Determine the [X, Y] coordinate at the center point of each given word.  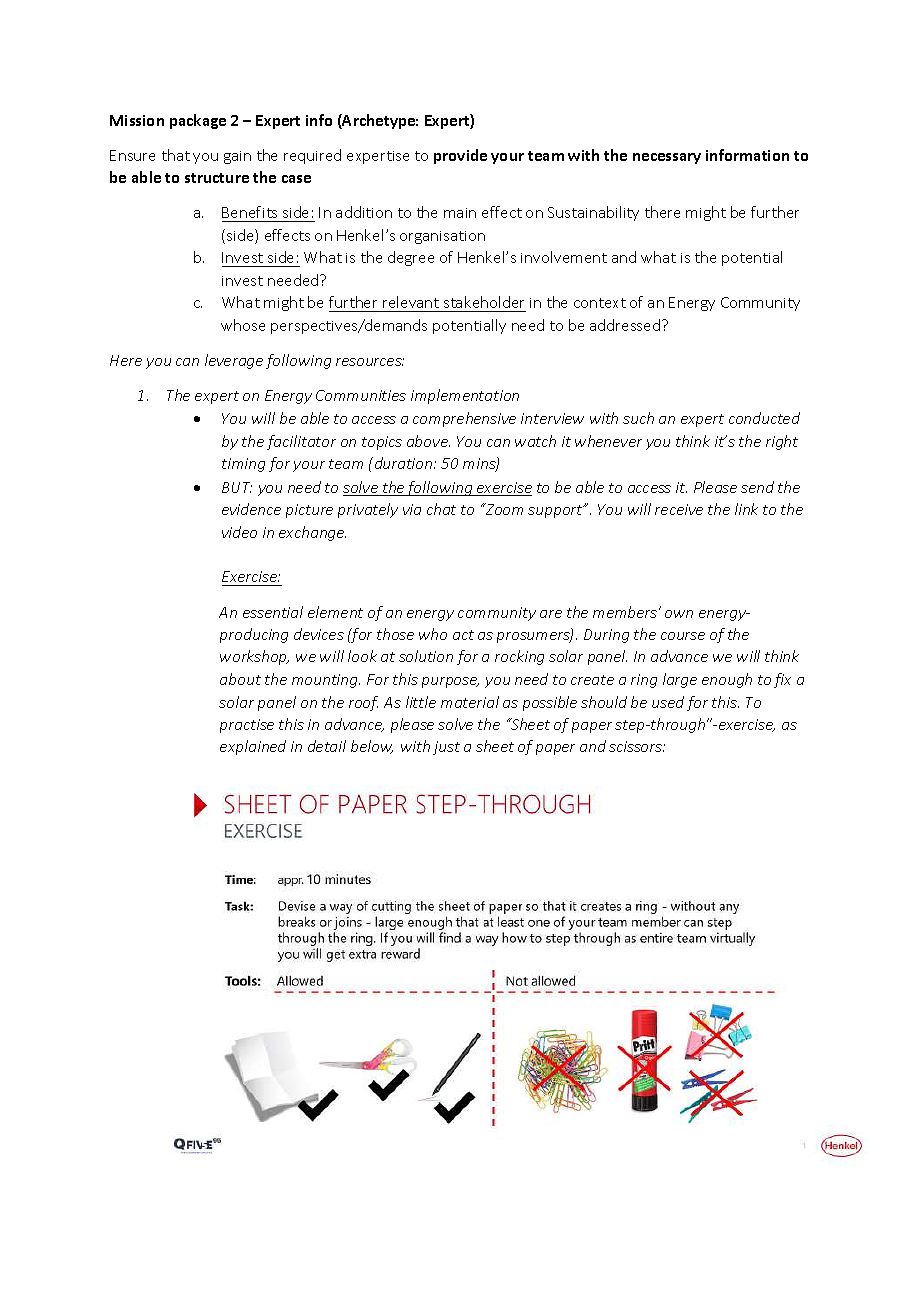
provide [460, 156]
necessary [667, 158]
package [198, 121]
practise [247, 726]
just [446, 748]
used [668, 702]
